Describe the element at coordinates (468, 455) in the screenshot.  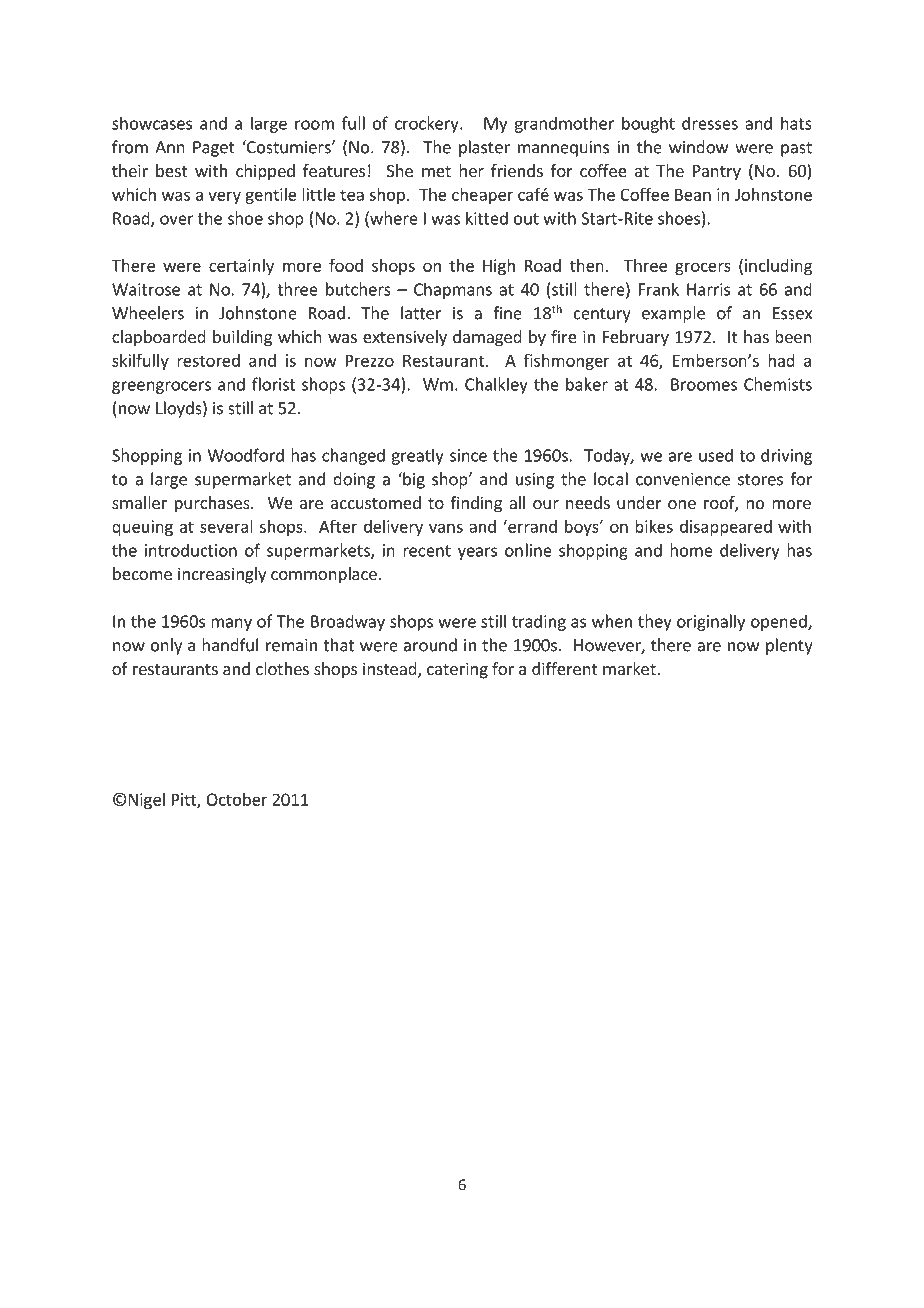
I see `since` at that location.
